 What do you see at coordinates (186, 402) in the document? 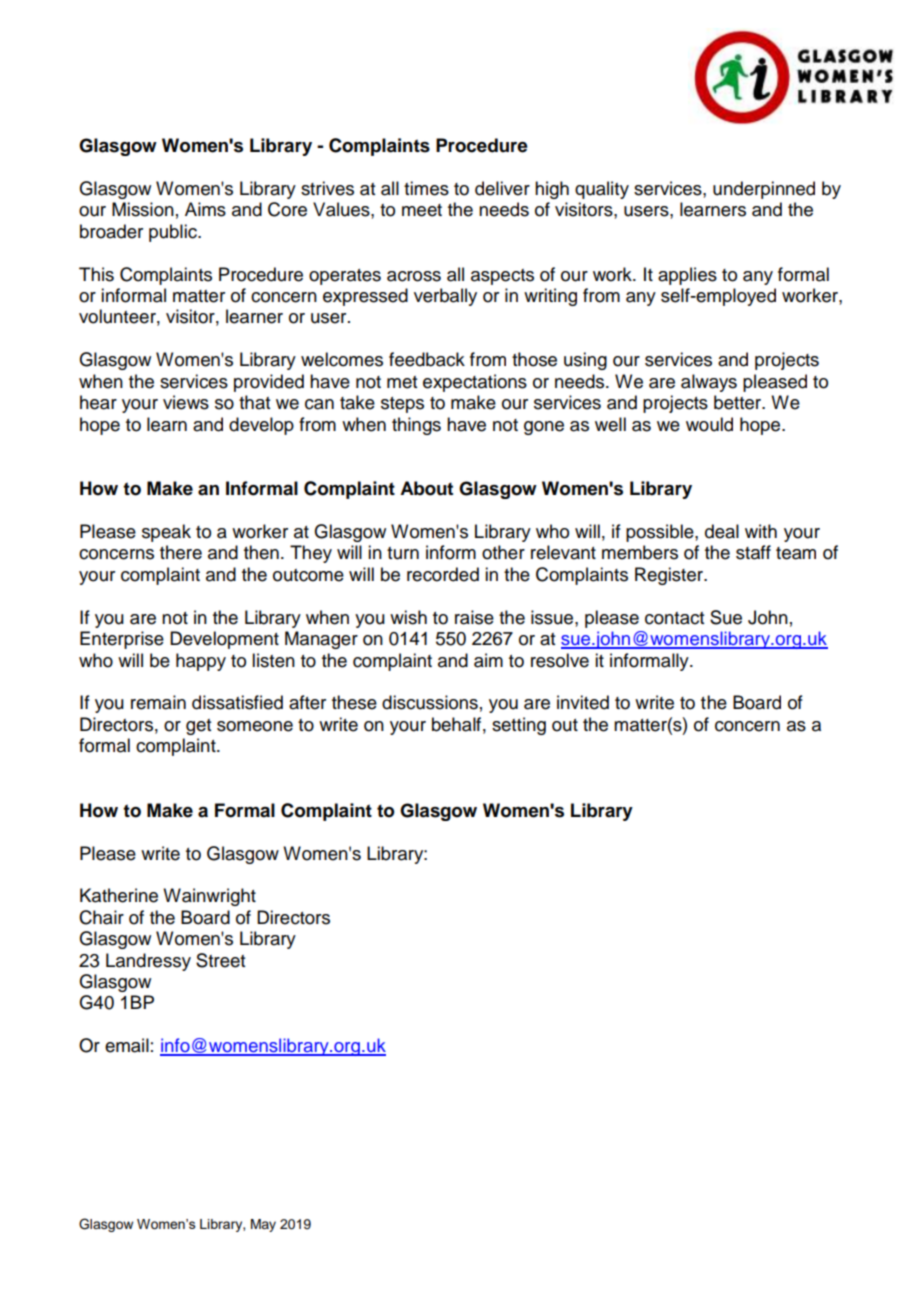
I see `views` at bounding box center [186, 402].
